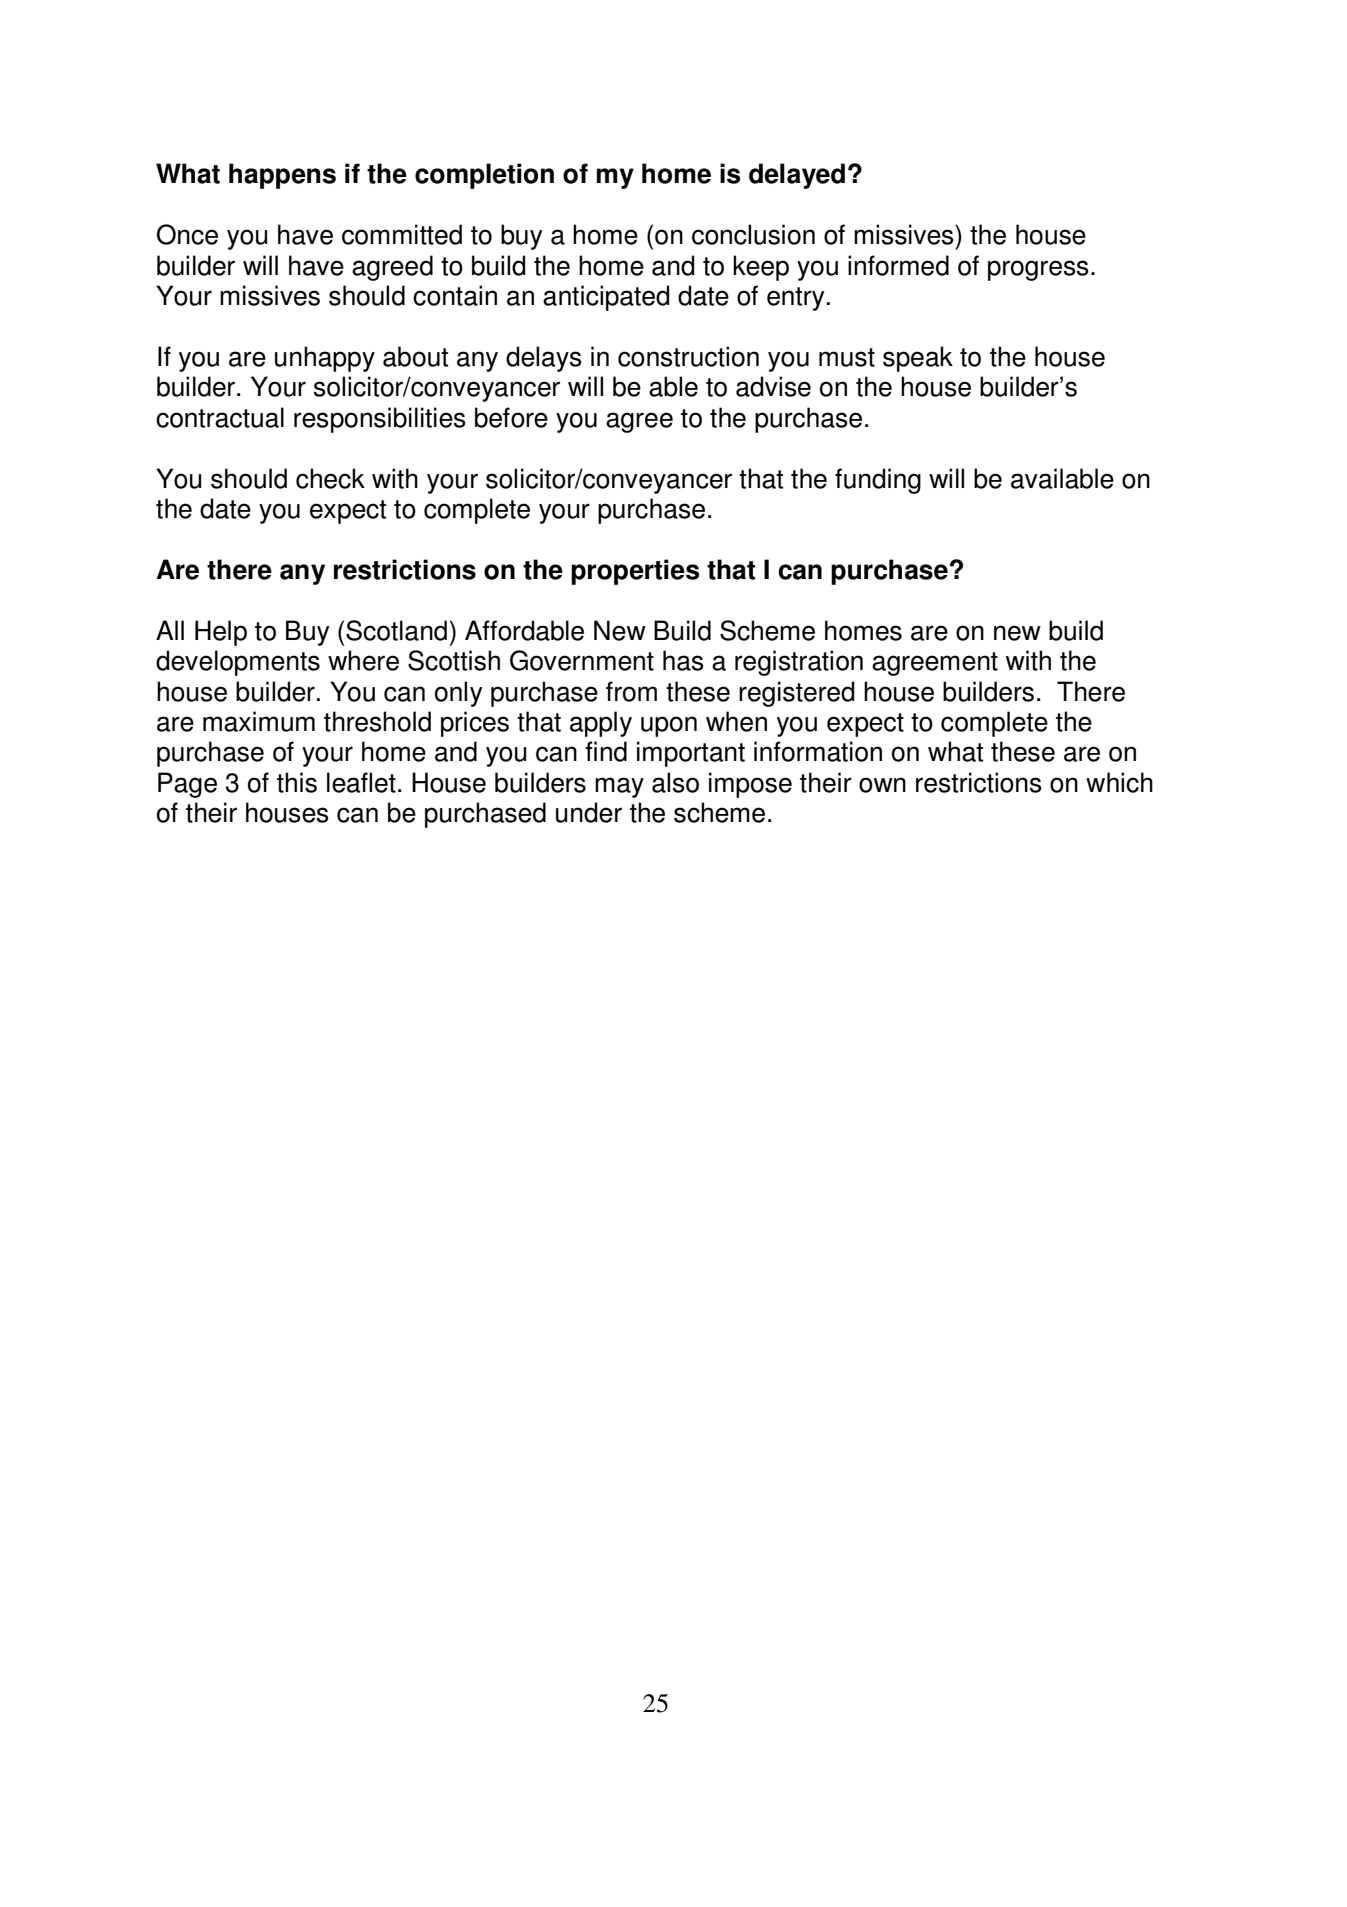  Describe the element at coordinates (282, 176) in the screenshot. I see `happens` at that location.
